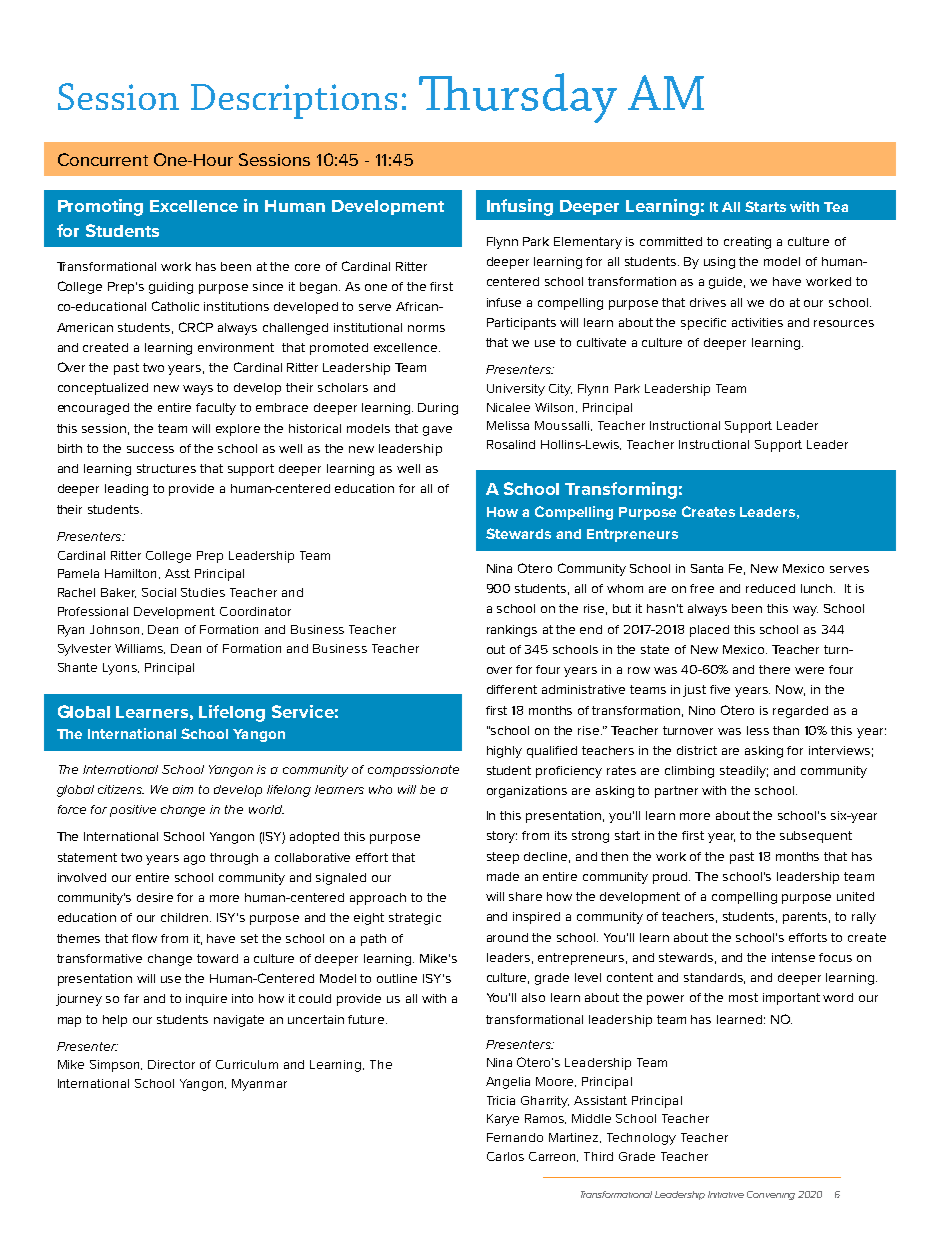 The height and width of the screenshot is (1233, 952). I want to click on desire, so click(155, 897).
